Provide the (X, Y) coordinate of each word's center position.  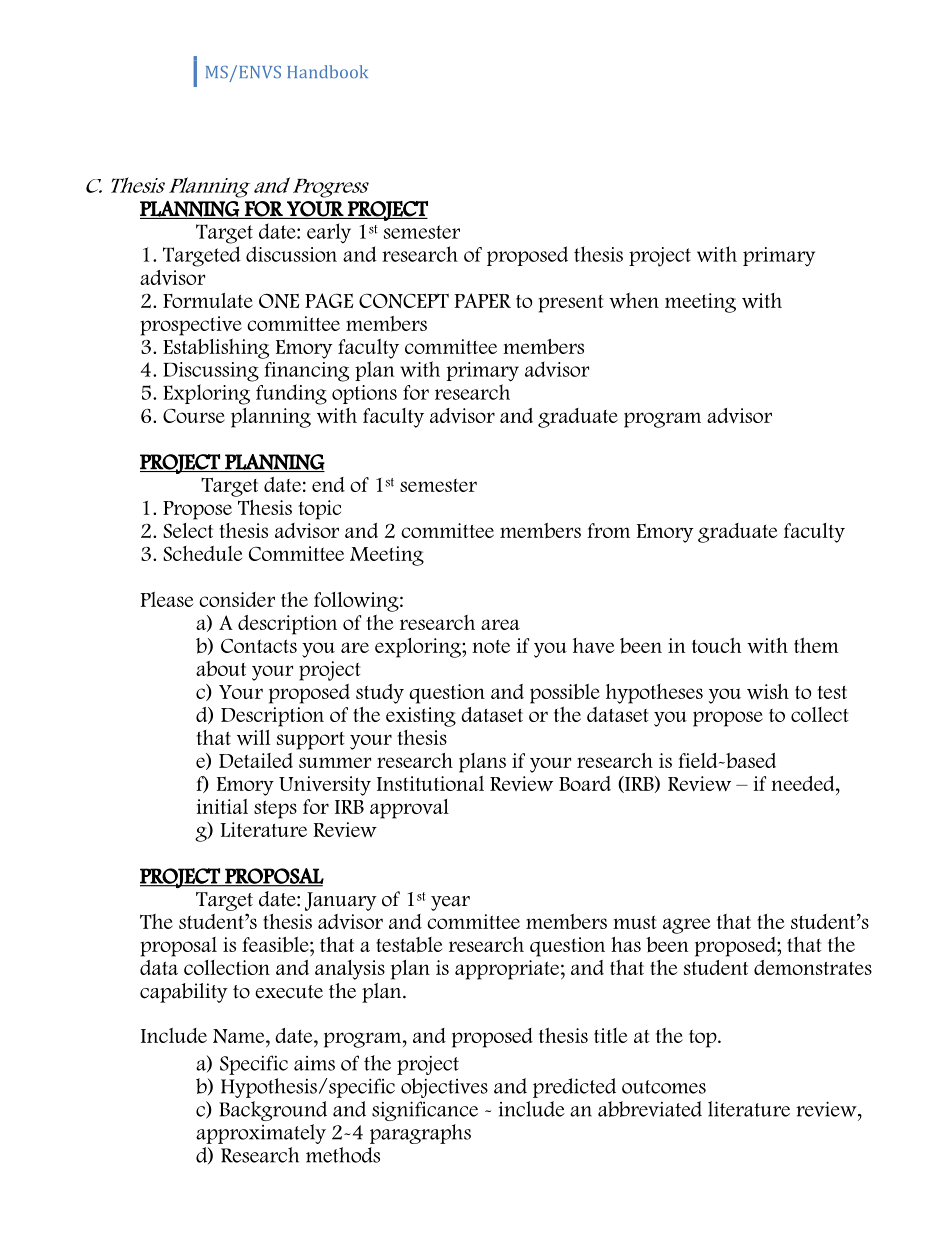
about (221, 669)
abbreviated (650, 1109)
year (450, 903)
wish (768, 691)
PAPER (482, 300)
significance (425, 1111)
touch (717, 645)
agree (686, 926)
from (608, 530)
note (491, 646)
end (328, 484)
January (341, 901)
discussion (291, 254)
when (634, 300)
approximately (261, 1134)
